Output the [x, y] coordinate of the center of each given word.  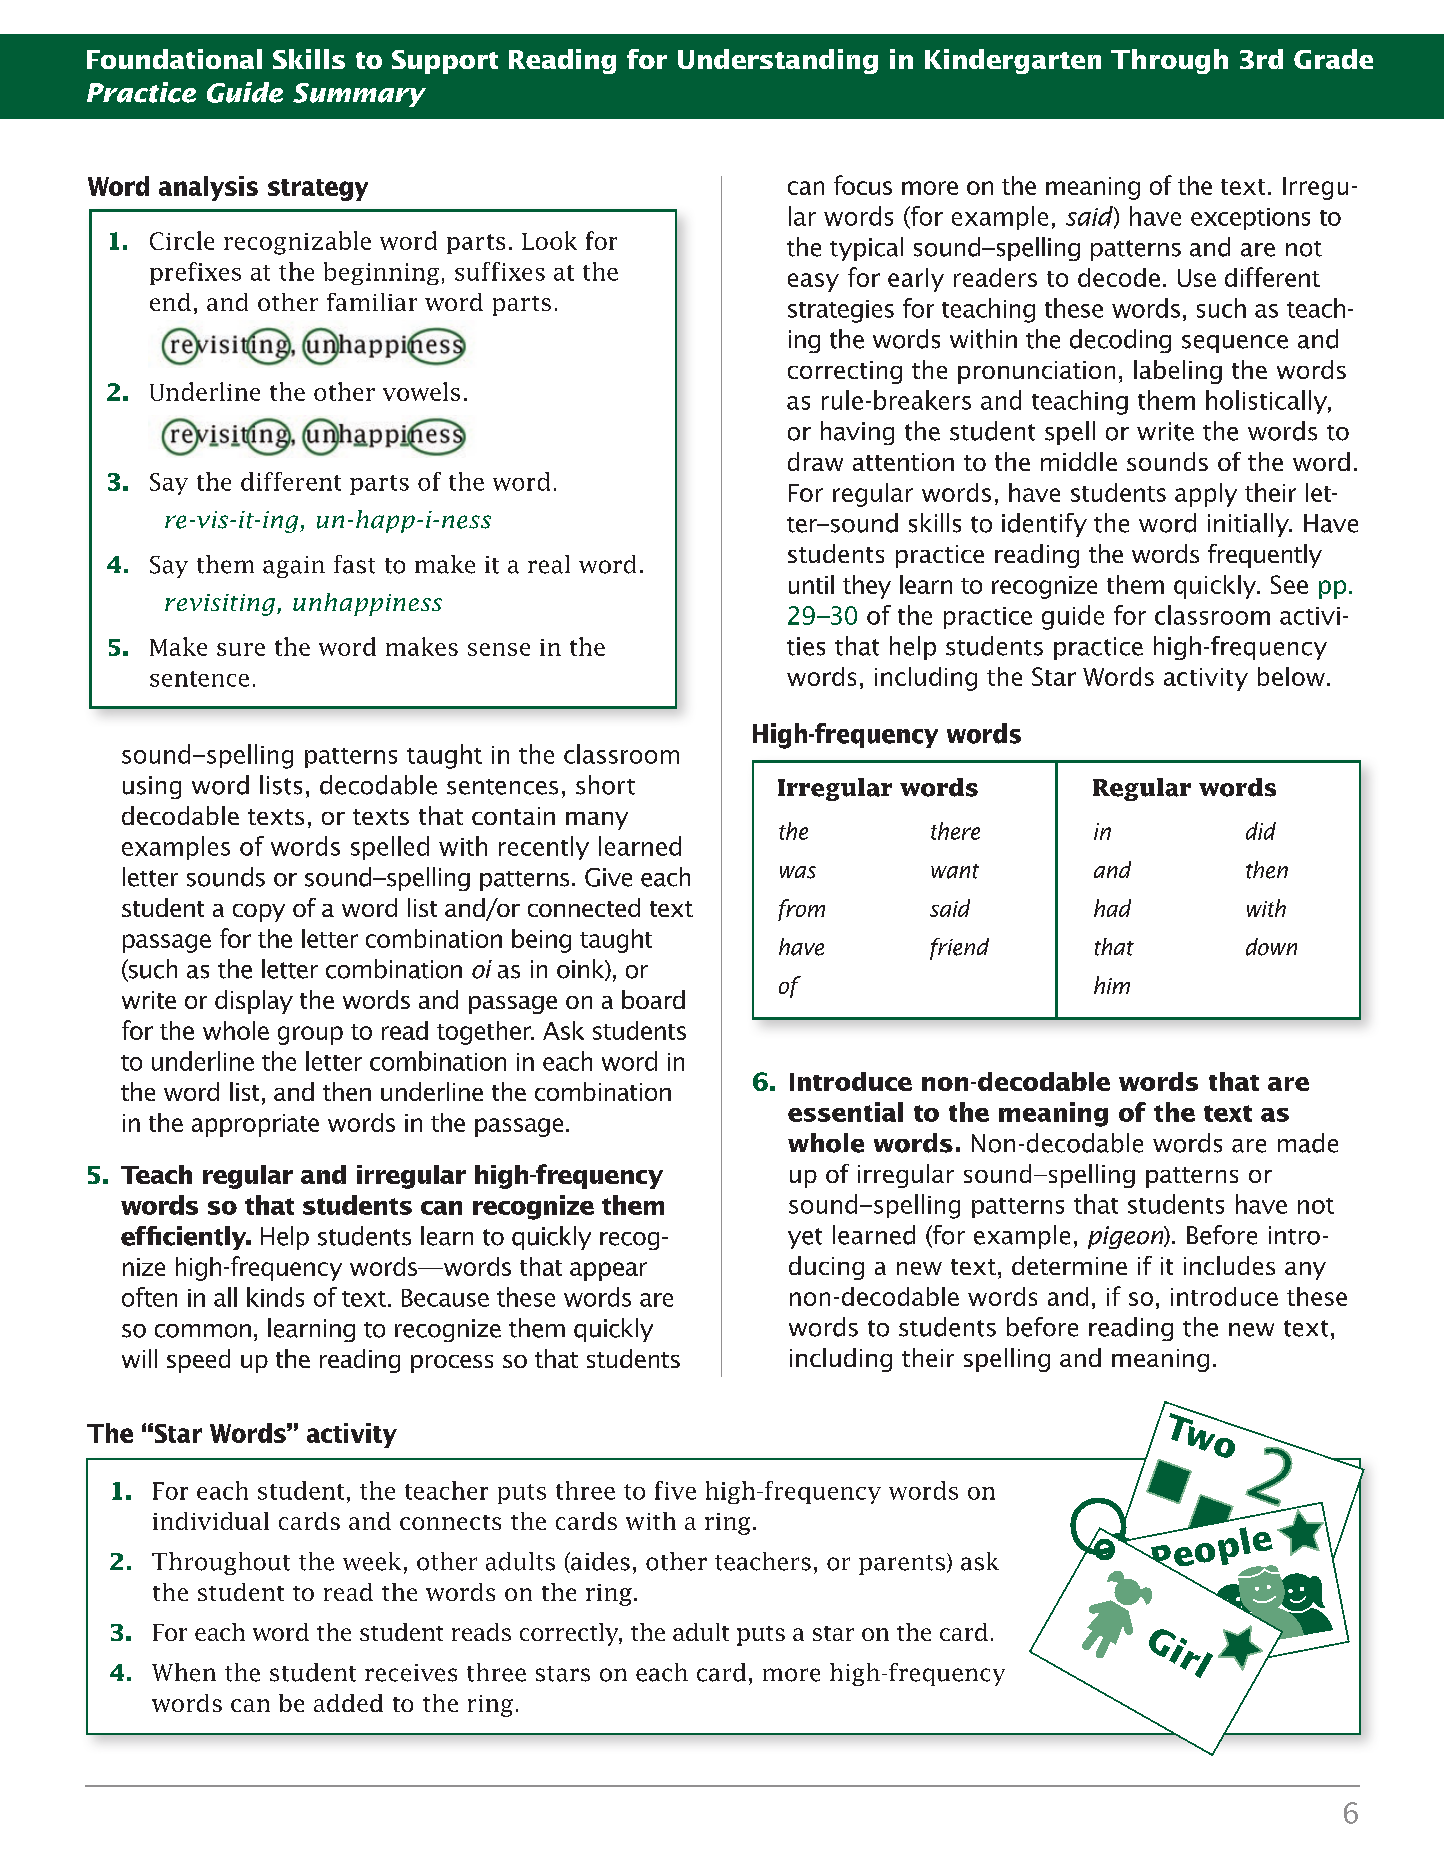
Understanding [778, 61]
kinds [275, 1297]
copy [259, 913]
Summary [359, 95]
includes [1229, 1265]
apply [1206, 495]
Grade [1333, 59]
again [294, 567]
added [348, 1703]
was [798, 872]
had [1112, 908]
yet [805, 1238]
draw [815, 461]
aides [599, 1562]
